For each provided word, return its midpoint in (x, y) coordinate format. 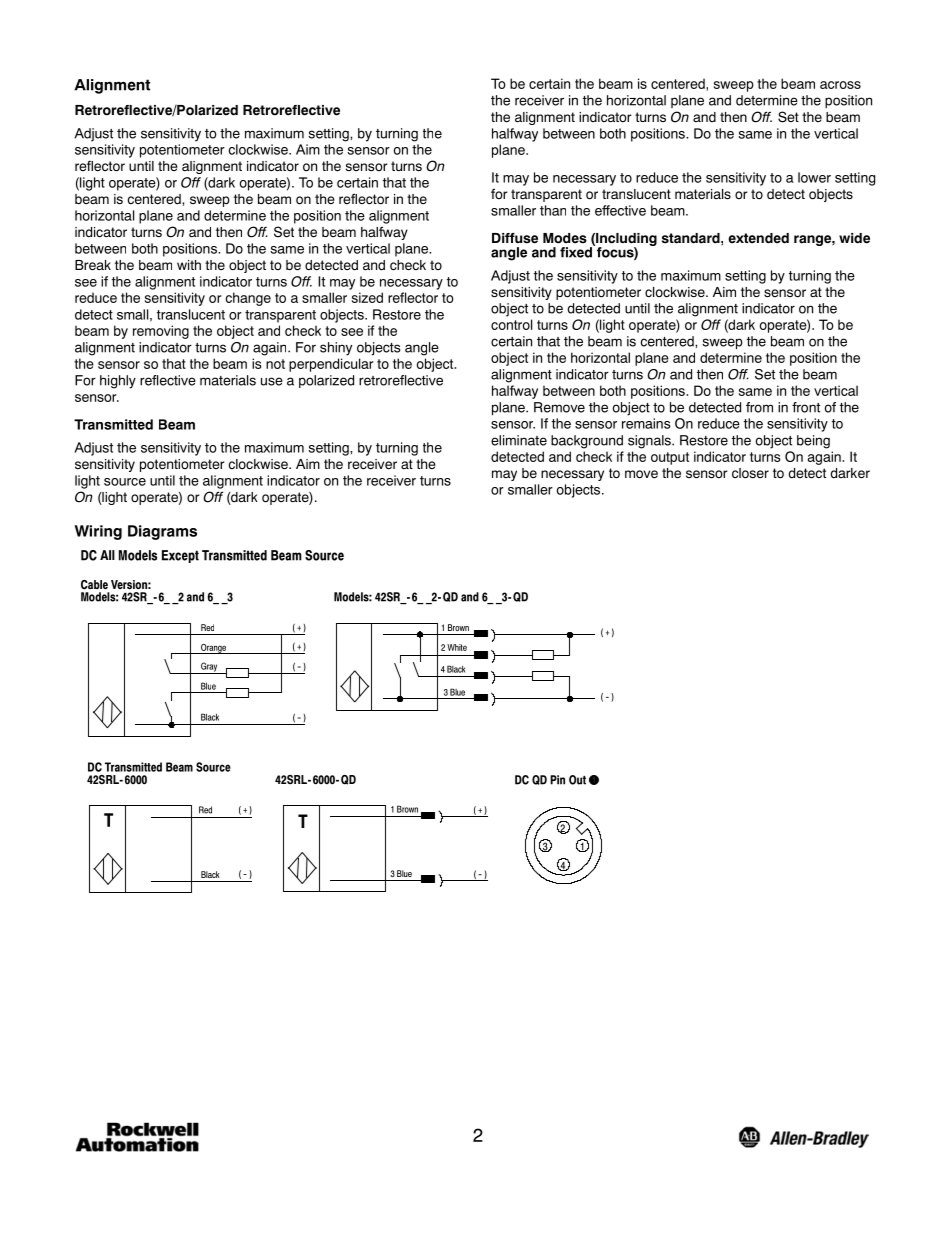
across (840, 85)
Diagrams (162, 532)
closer (750, 473)
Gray (209, 668)
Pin (557, 780)
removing (161, 332)
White (457, 647)
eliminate (519, 440)
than (553, 210)
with (189, 265)
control (511, 324)
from (759, 407)
